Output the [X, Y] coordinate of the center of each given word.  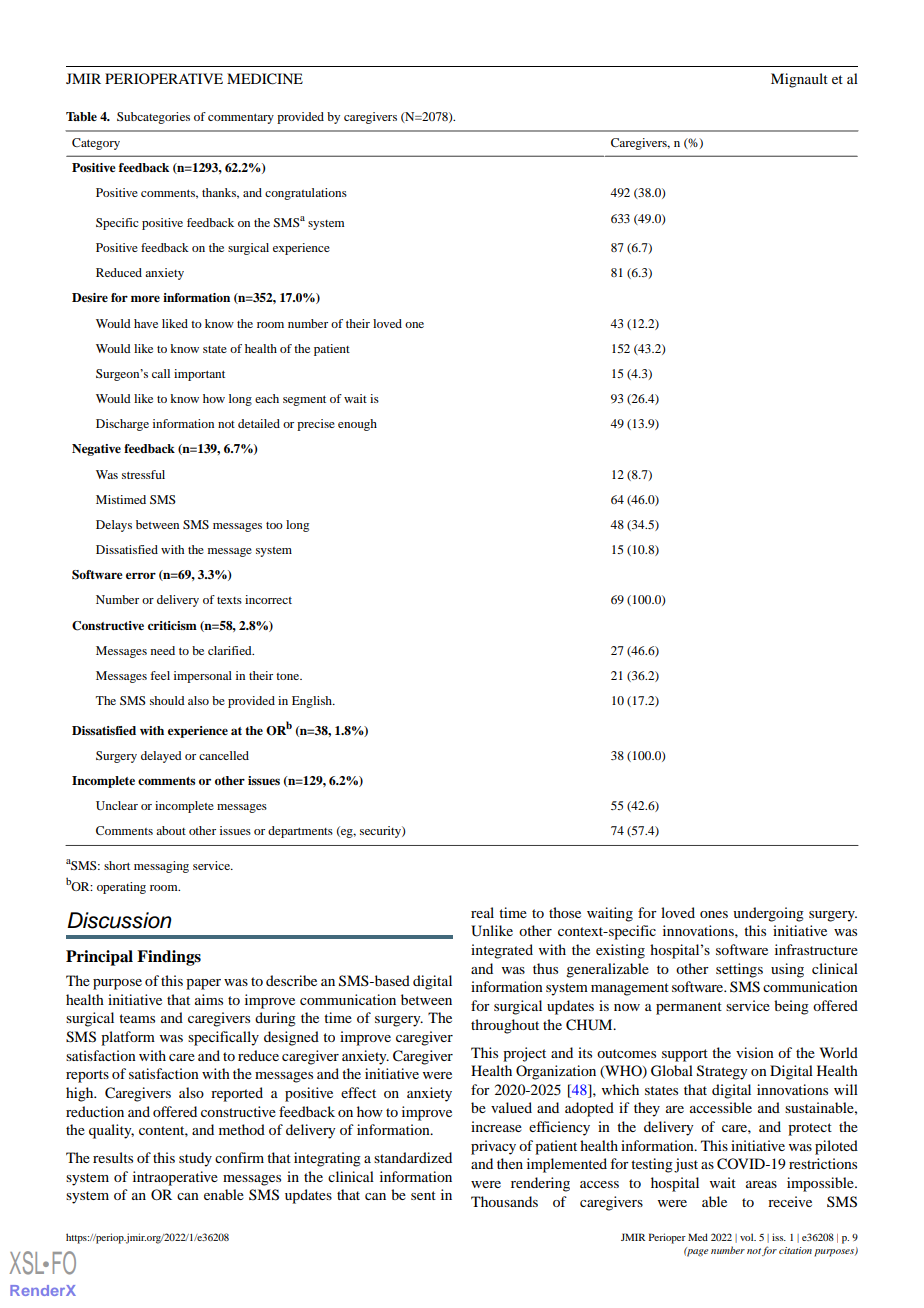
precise [316, 425]
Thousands [504, 1201]
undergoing [768, 914]
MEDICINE [265, 79]
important [199, 375]
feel [160, 675]
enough [357, 425]
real [482, 912]
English [313, 702]
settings [739, 970]
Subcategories [153, 118]
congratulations [306, 194]
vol [748, 1237]
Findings [169, 958]
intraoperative [175, 1178]
